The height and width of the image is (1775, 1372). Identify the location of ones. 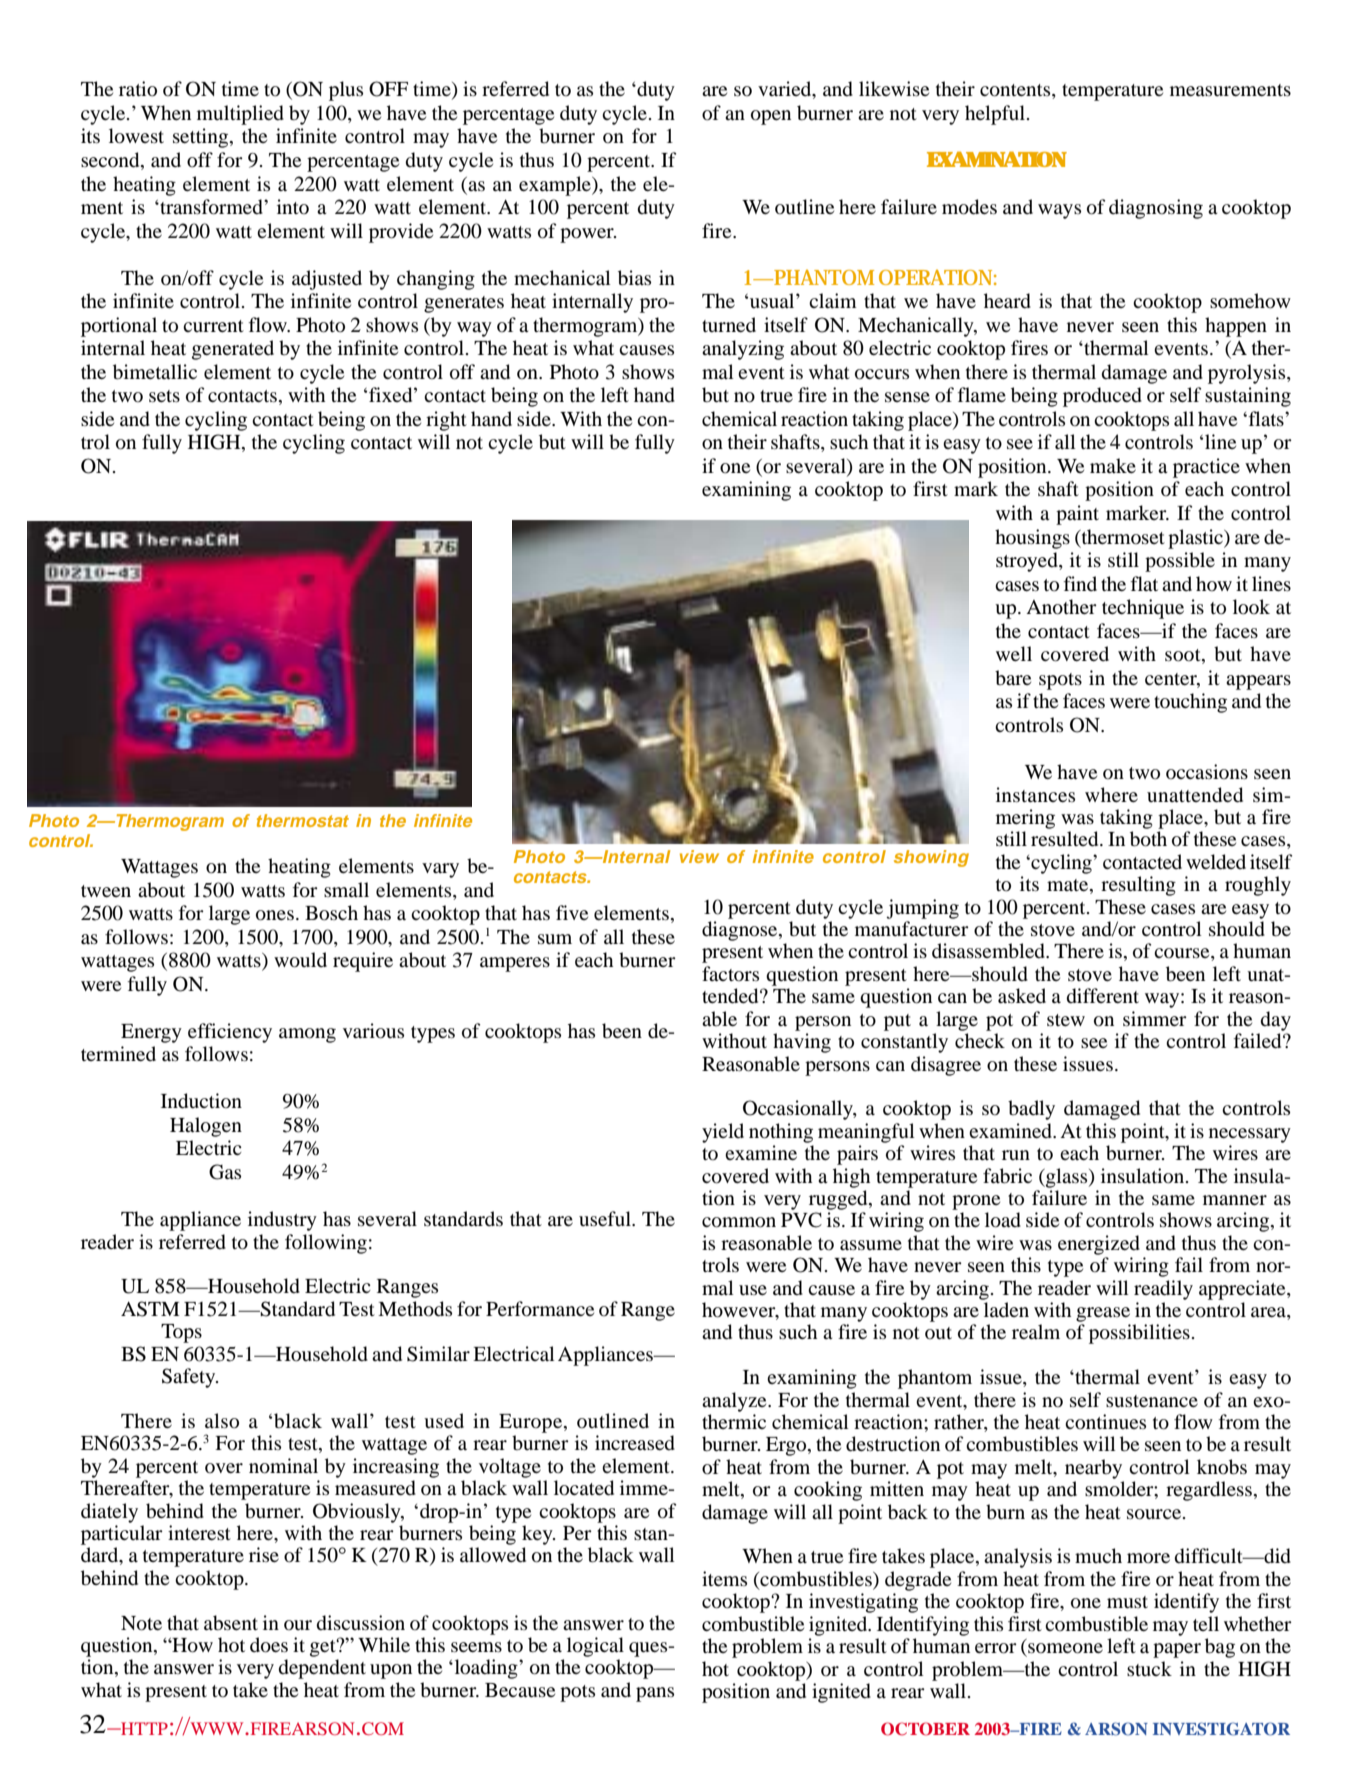
(275, 915).
